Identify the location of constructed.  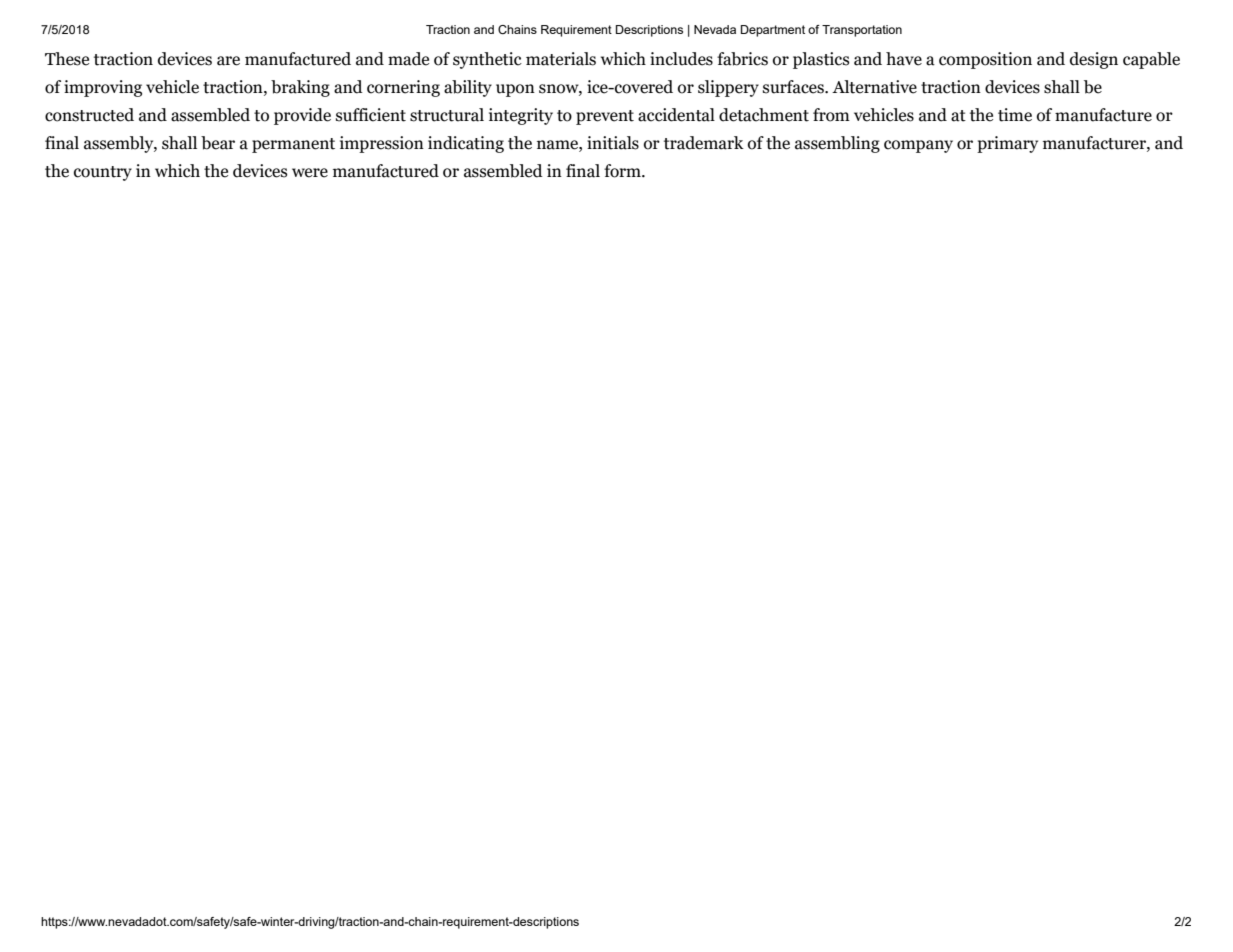
(89, 115).
